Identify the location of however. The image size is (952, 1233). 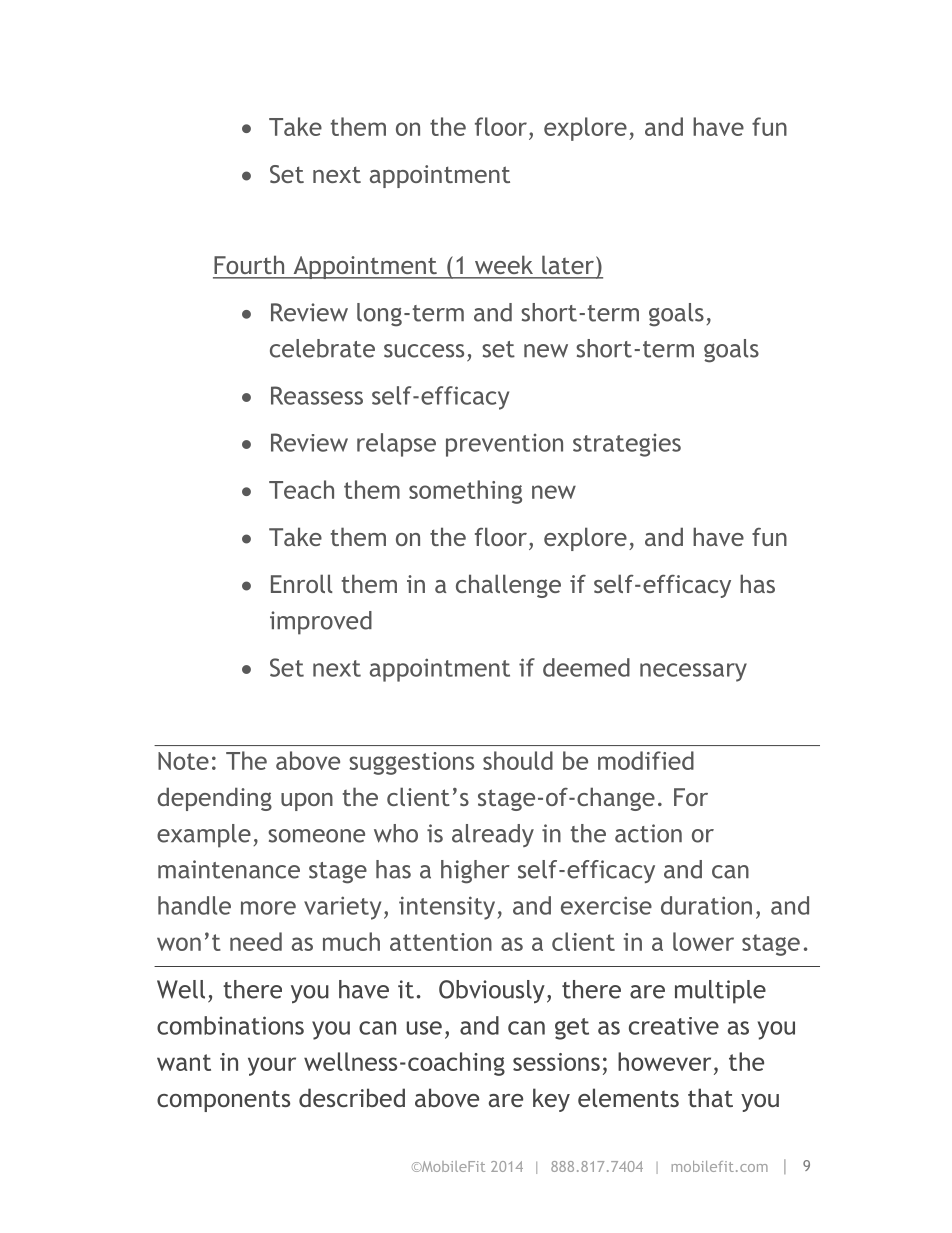
(664, 1061).
